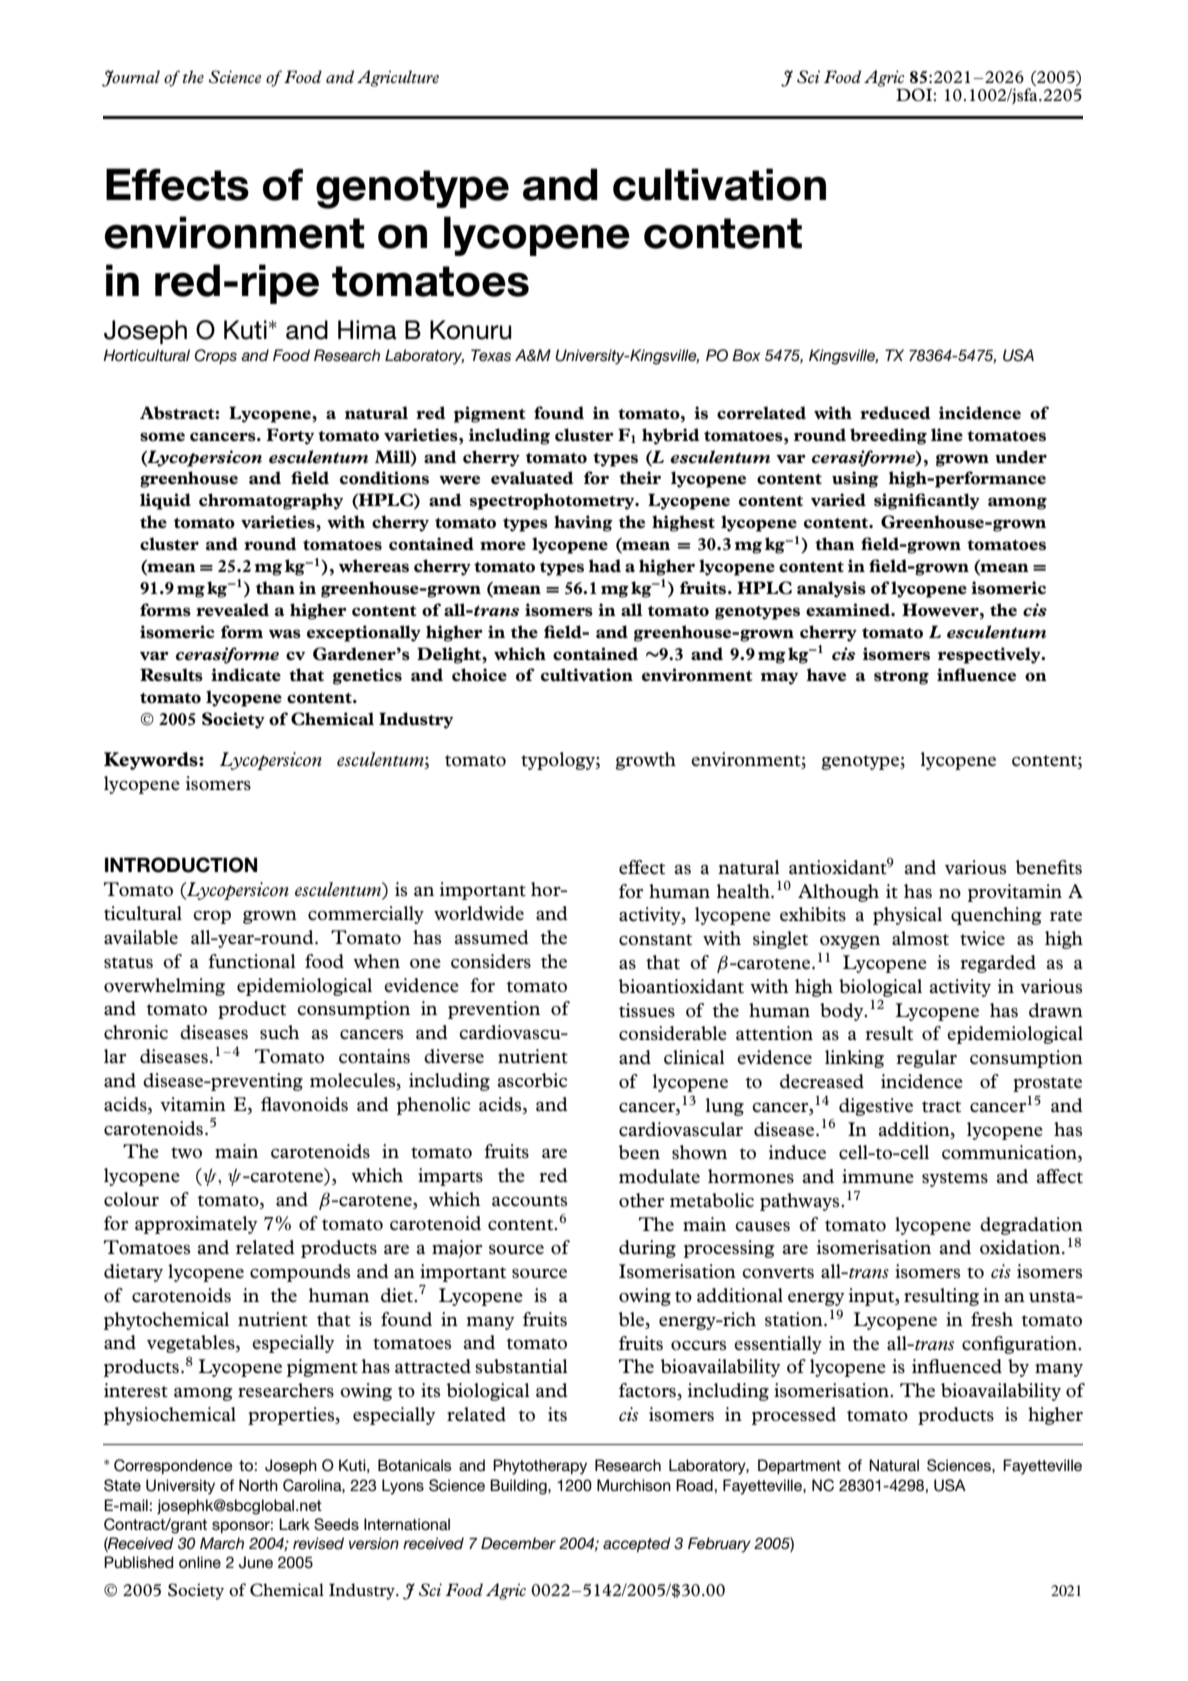  What do you see at coordinates (280, 1032) in the page?
I see `such` at bounding box center [280, 1032].
